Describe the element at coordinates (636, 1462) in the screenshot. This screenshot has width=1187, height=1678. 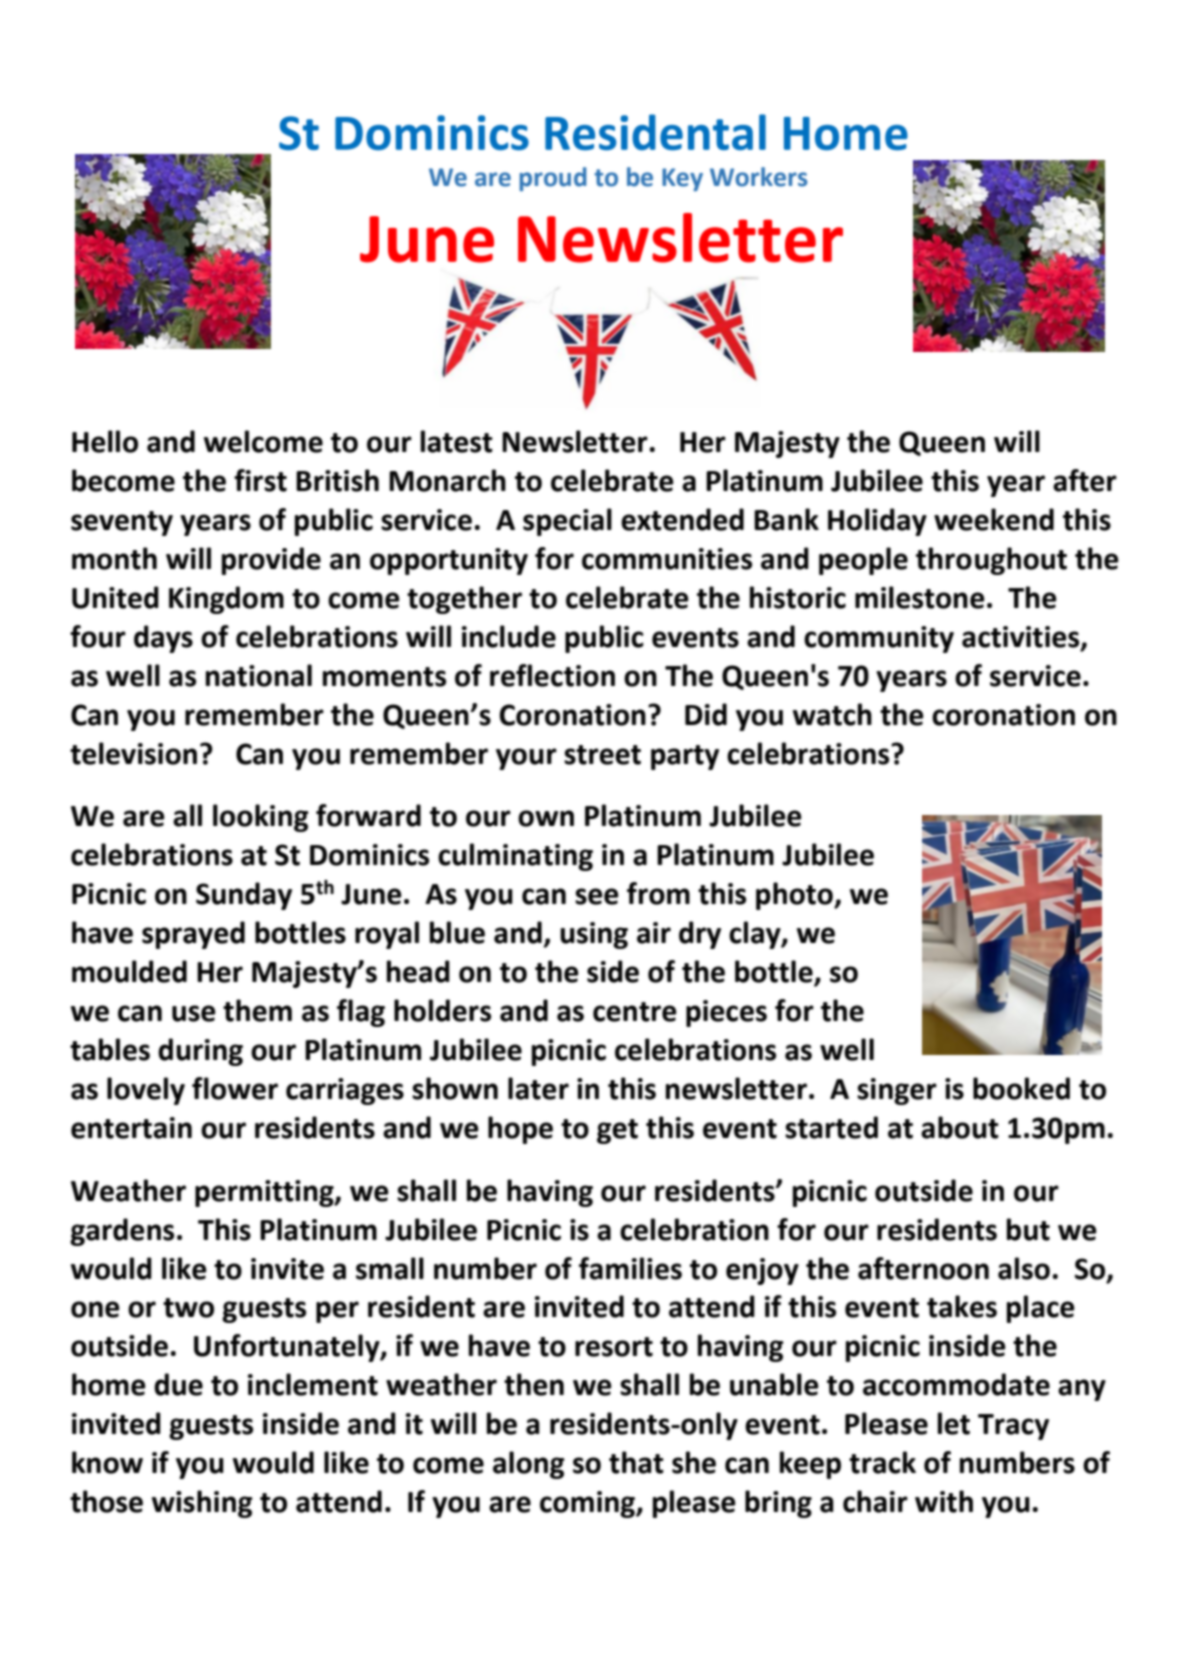
I see `that` at that location.
